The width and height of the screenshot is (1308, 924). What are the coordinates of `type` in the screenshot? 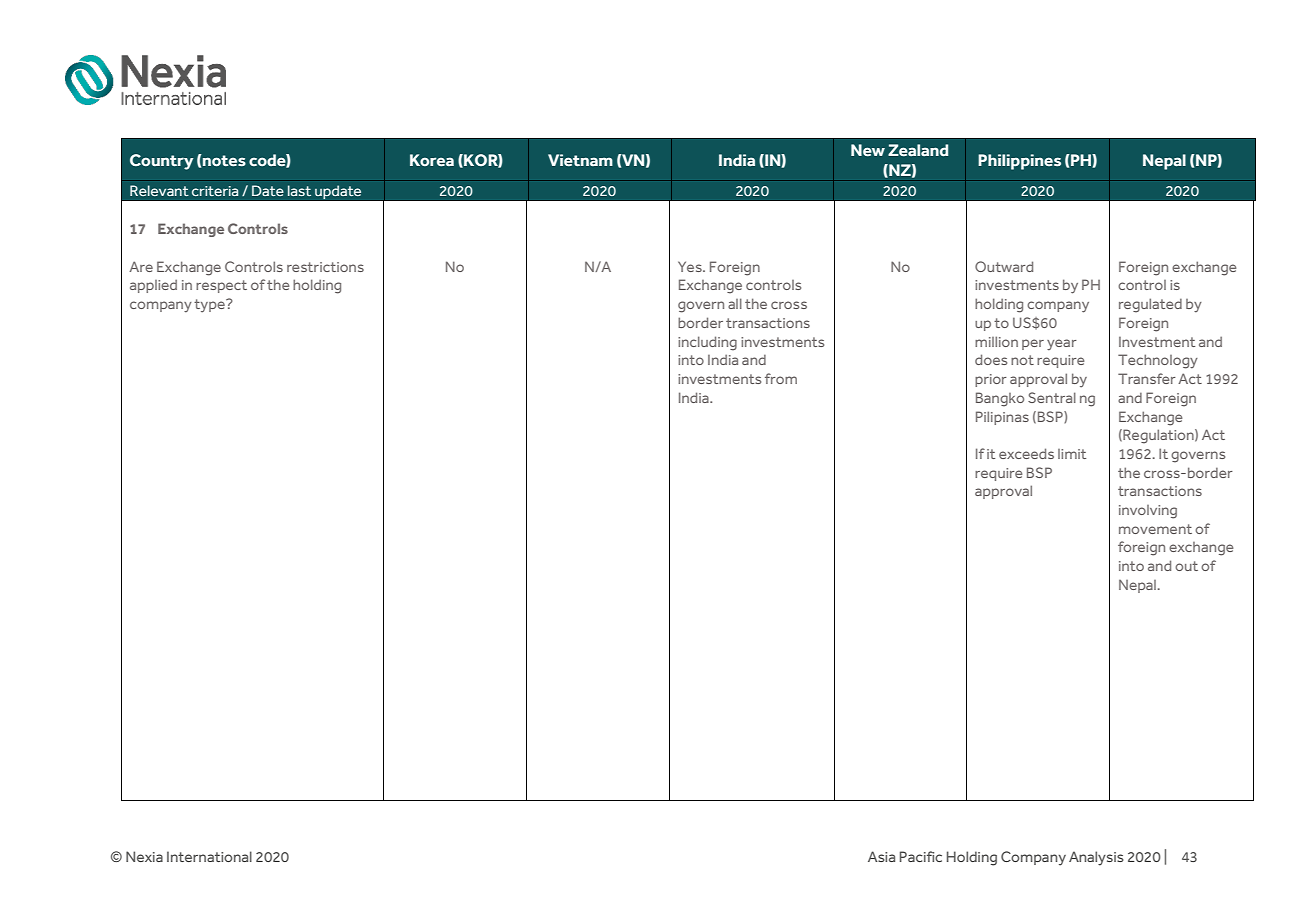 It's located at (210, 305).
